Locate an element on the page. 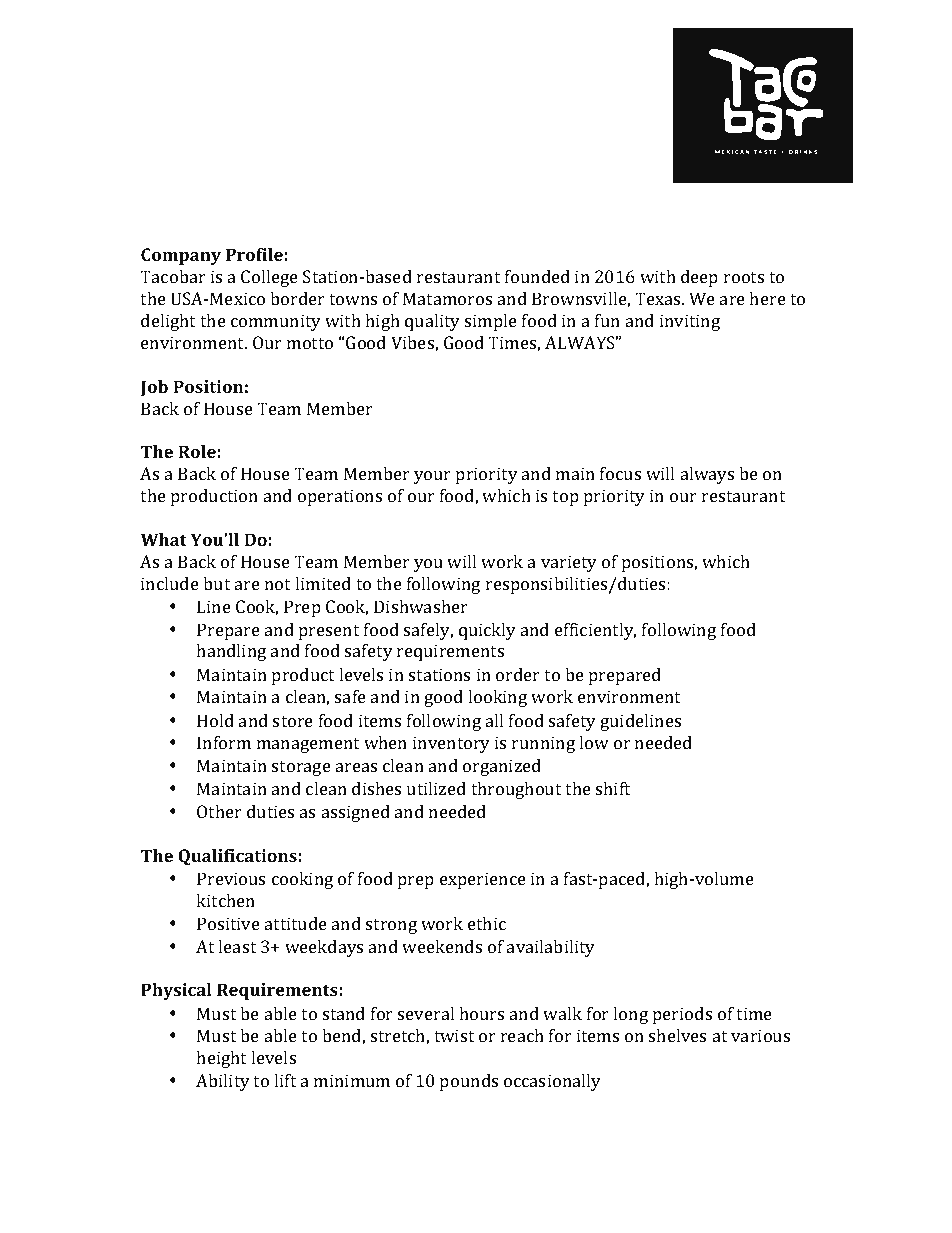 The image size is (952, 1233). handling is located at coordinates (231, 652).
